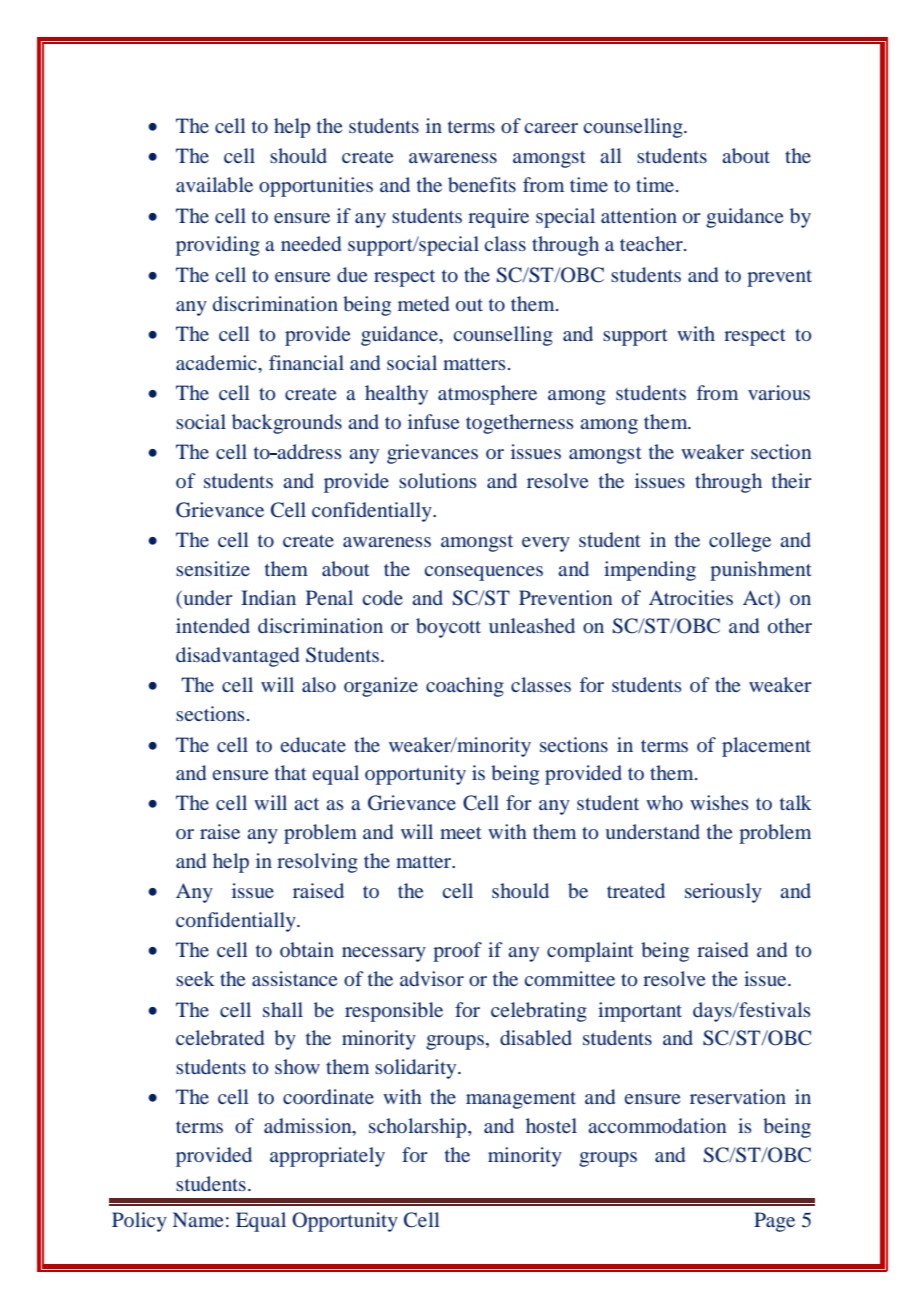 The width and height of the screenshot is (924, 1308). I want to click on scholarship, so click(419, 1128).
